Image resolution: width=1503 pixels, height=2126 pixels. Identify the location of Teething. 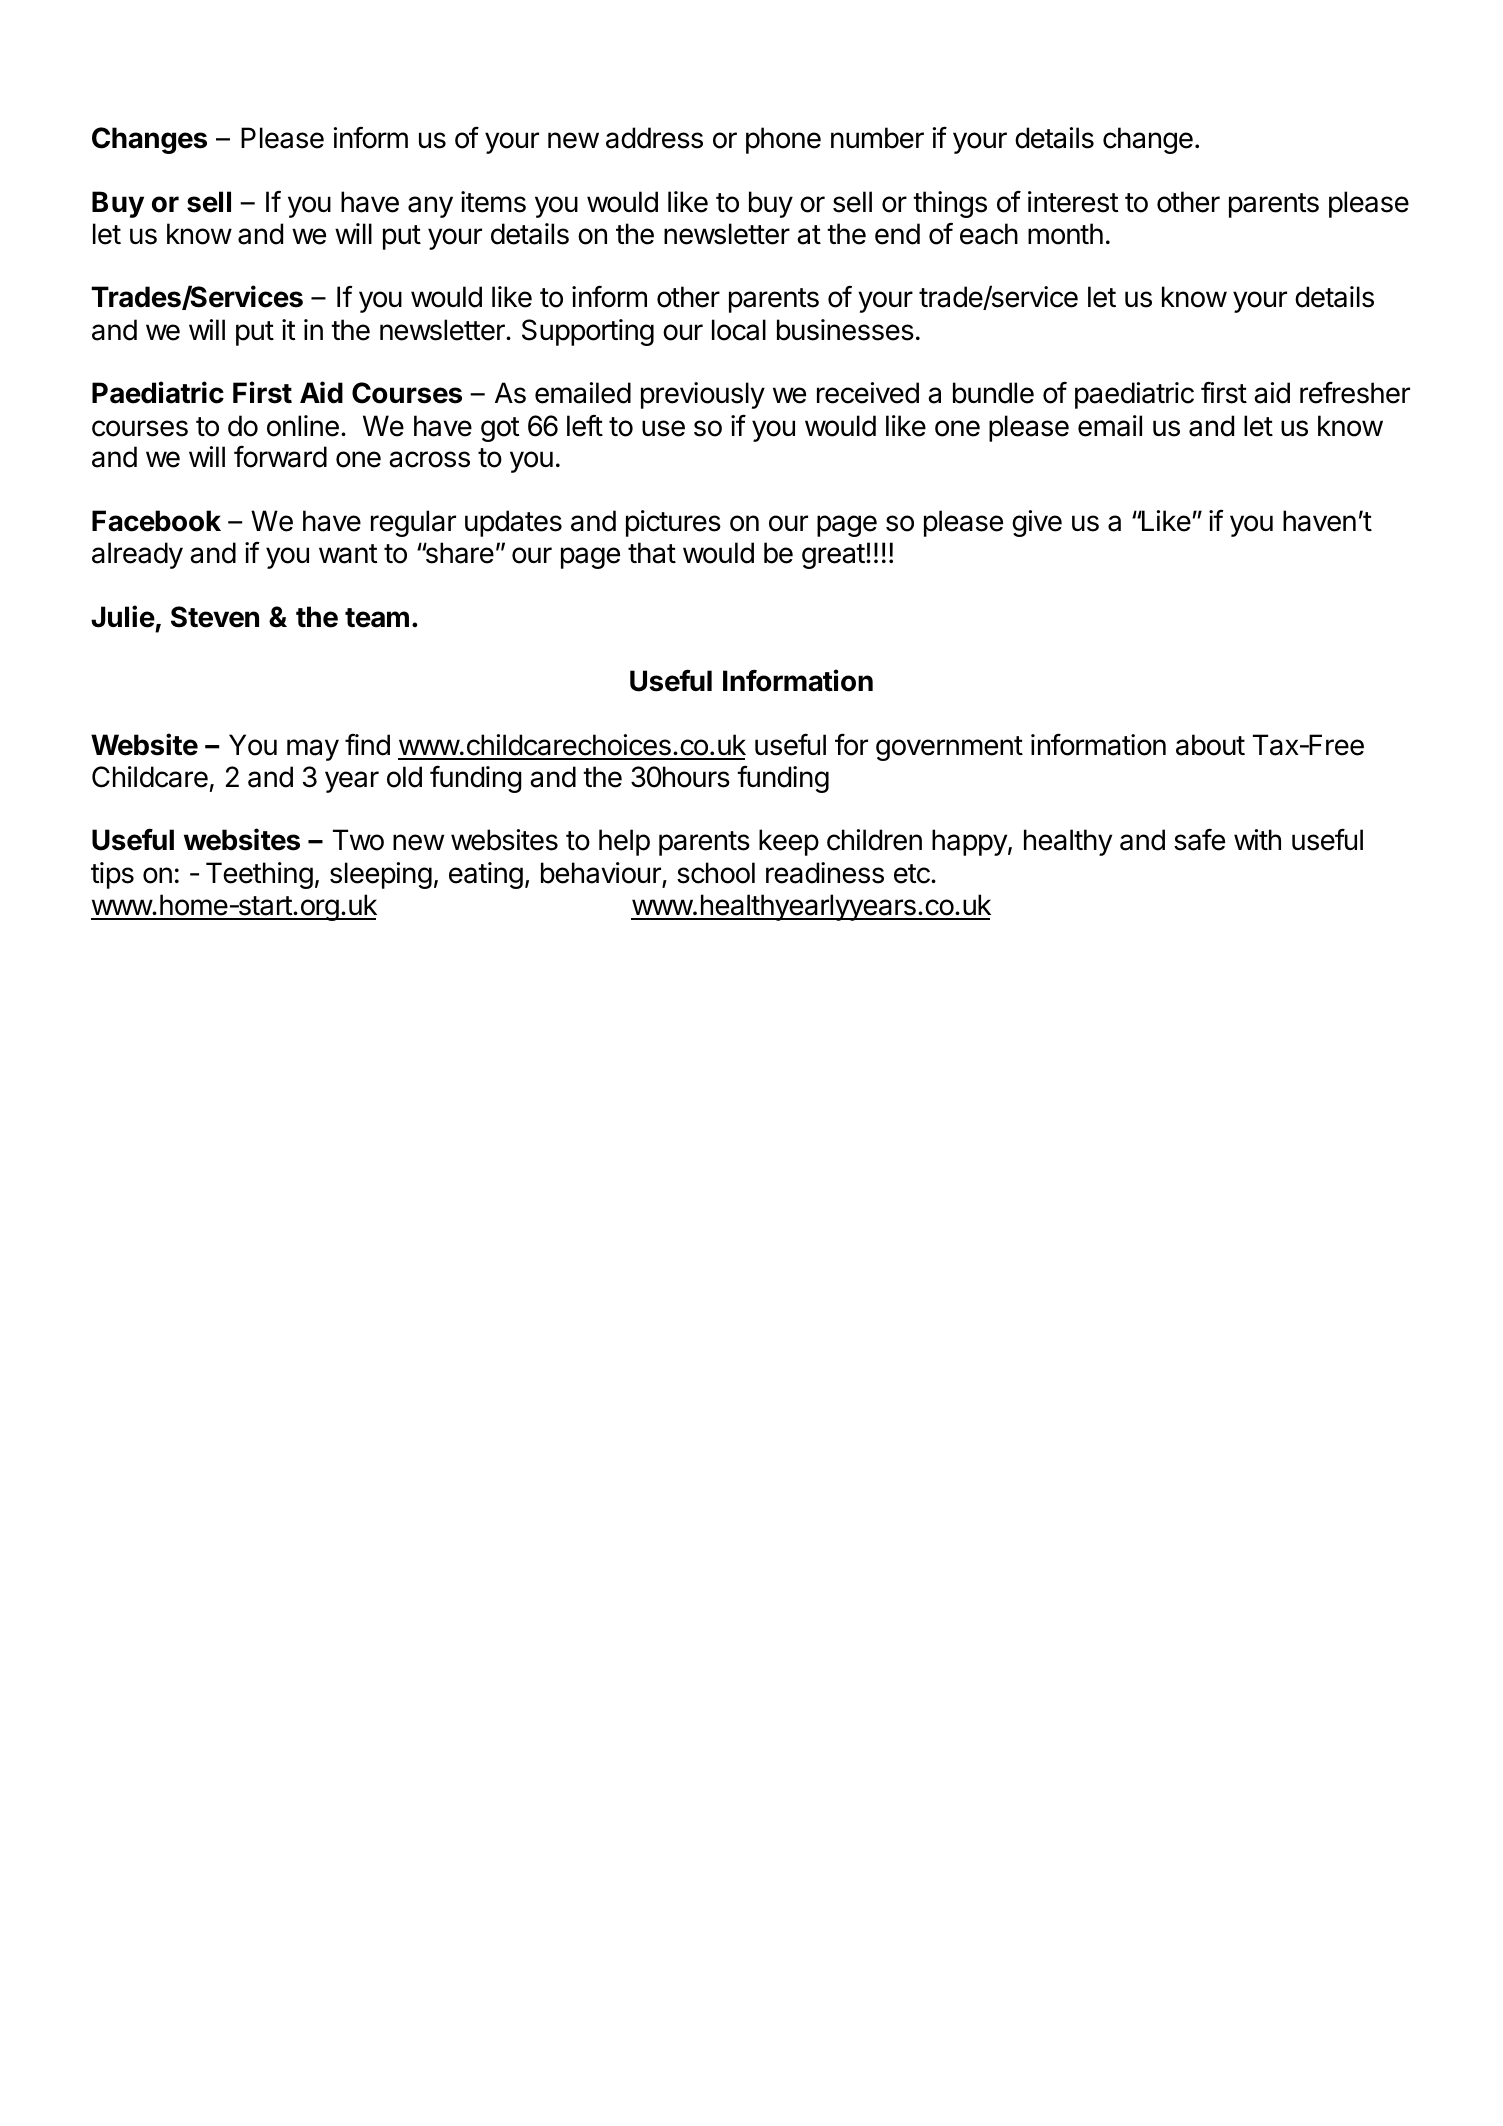
(259, 875).
